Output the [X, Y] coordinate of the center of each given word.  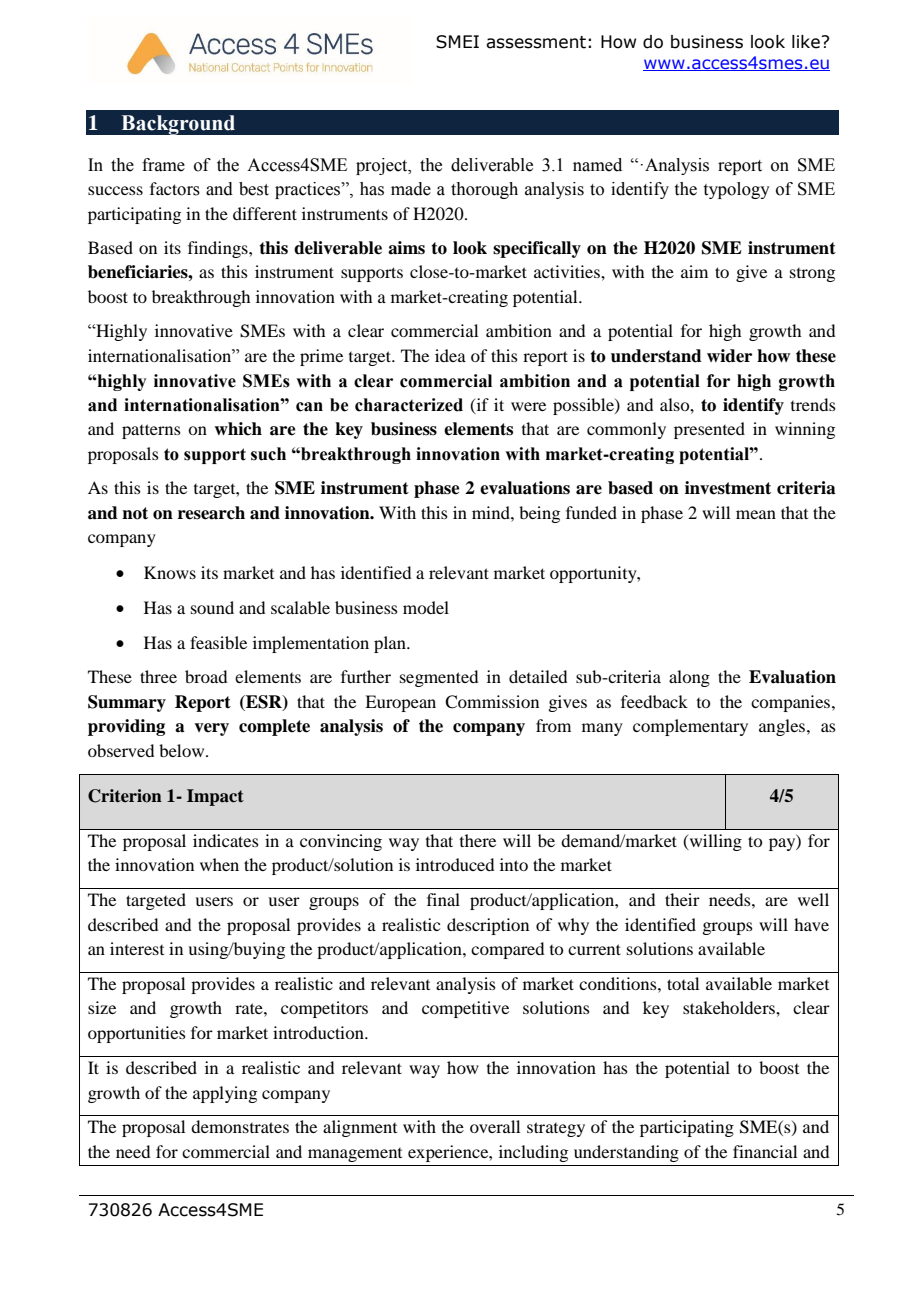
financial [765, 1151]
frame [163, 165]
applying [225, 1094]
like [806, 42]
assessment [536, 42]
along [689, 678]
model [426, 607]
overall [495, 1126]
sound [212, 607]
